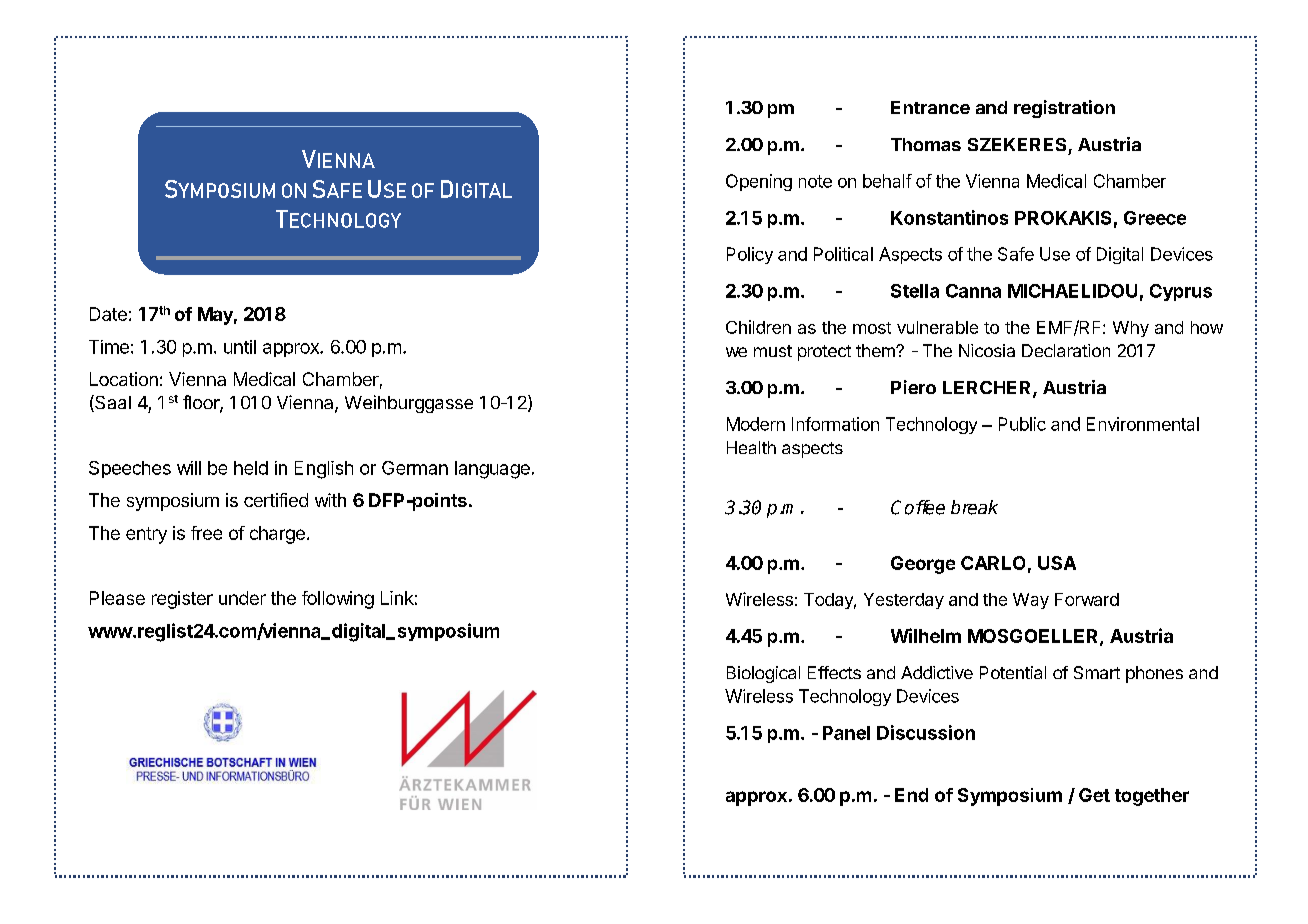 The width and height of the image is (1308, 924). I want to click on register, so click(182, 600).
